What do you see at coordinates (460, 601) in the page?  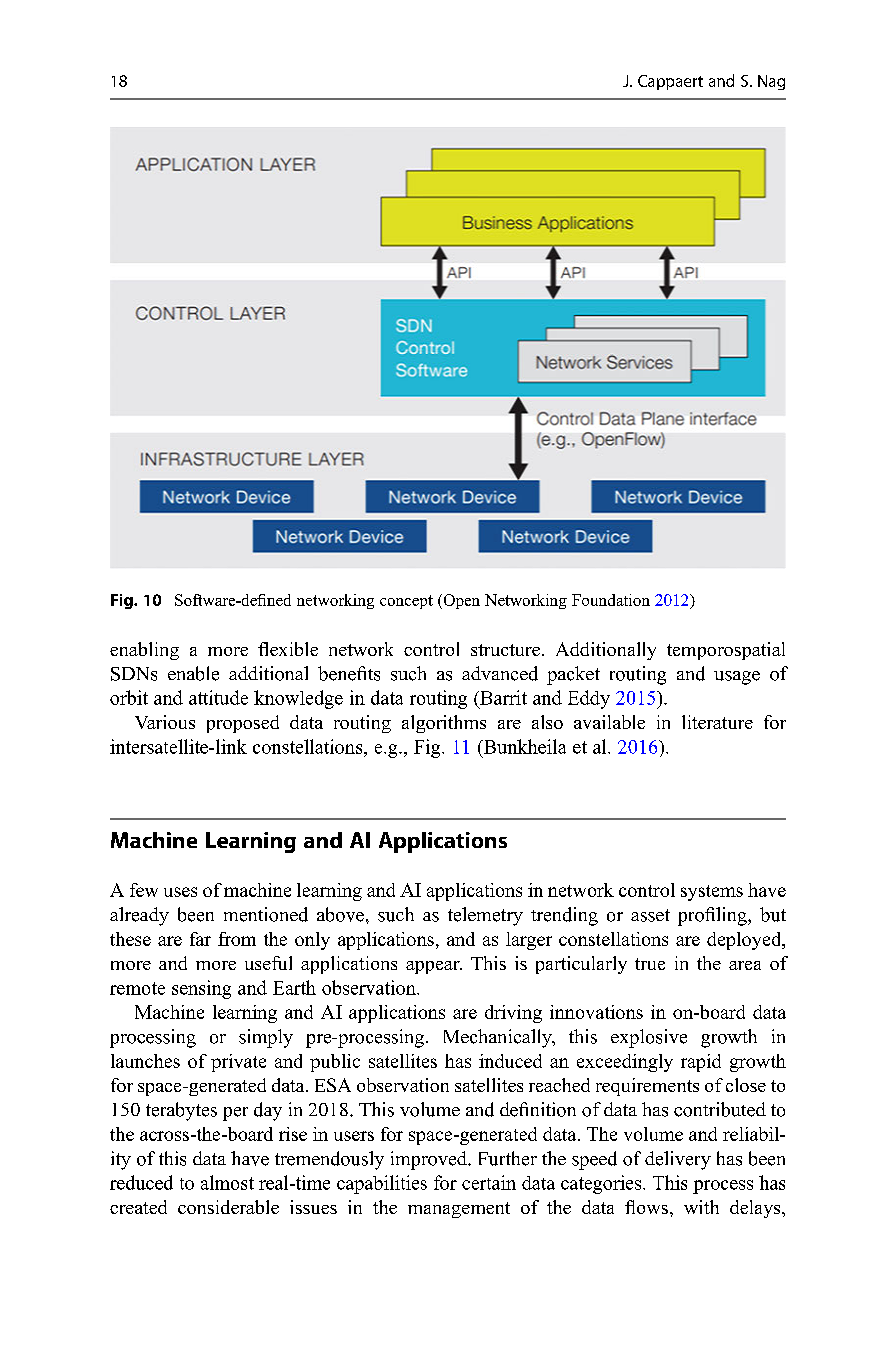 I see `Open` at bounding box center [460, 601].
